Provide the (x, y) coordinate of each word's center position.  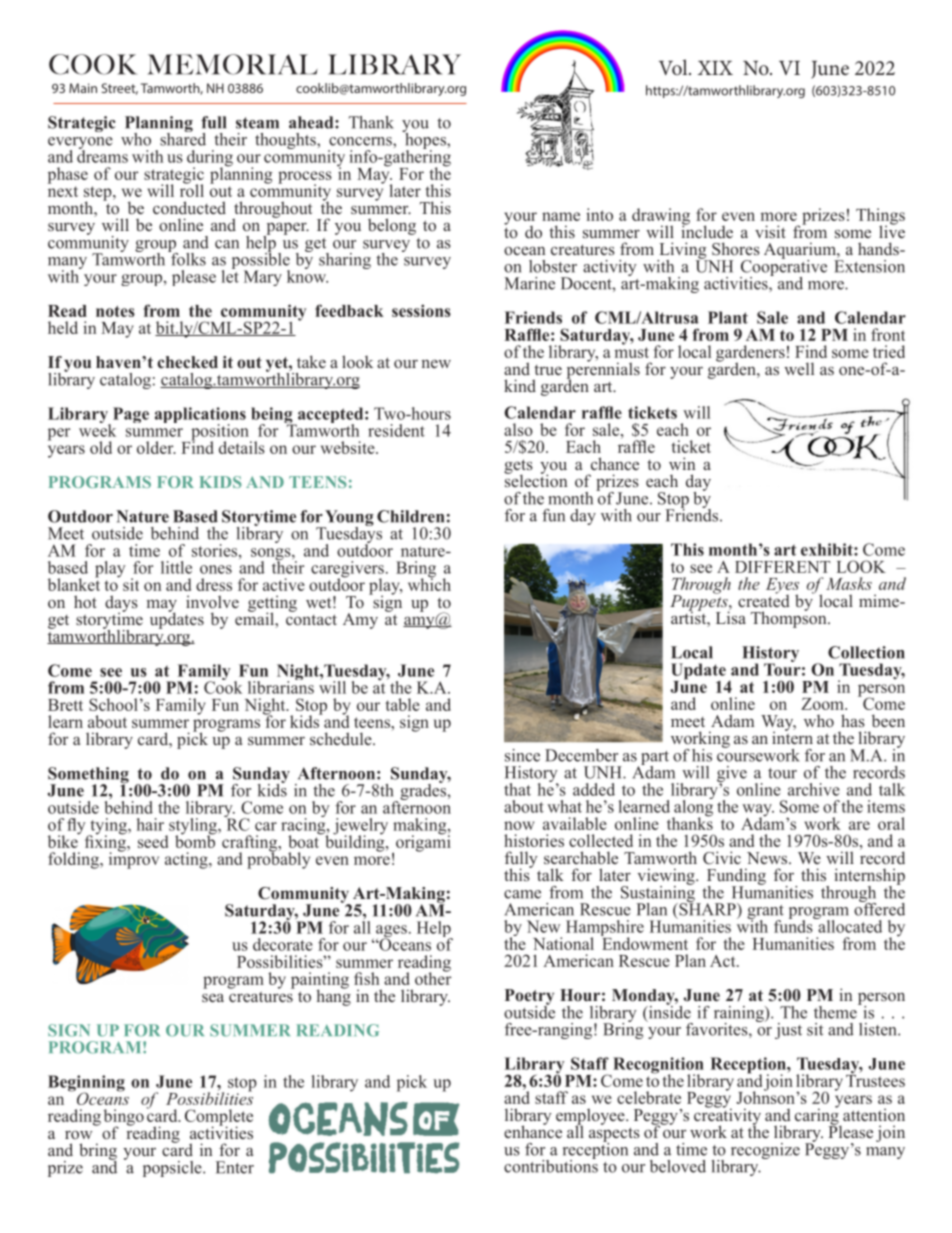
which (429, 583)
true (548, 370)
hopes (425, 141)
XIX (715, 68)
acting (187, 860)
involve (212, 602)
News (768, 858)
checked (187, 362)
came (522, 894)
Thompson (790, 618)
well (799, 368)
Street (120, 89)
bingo (124, 1118)
